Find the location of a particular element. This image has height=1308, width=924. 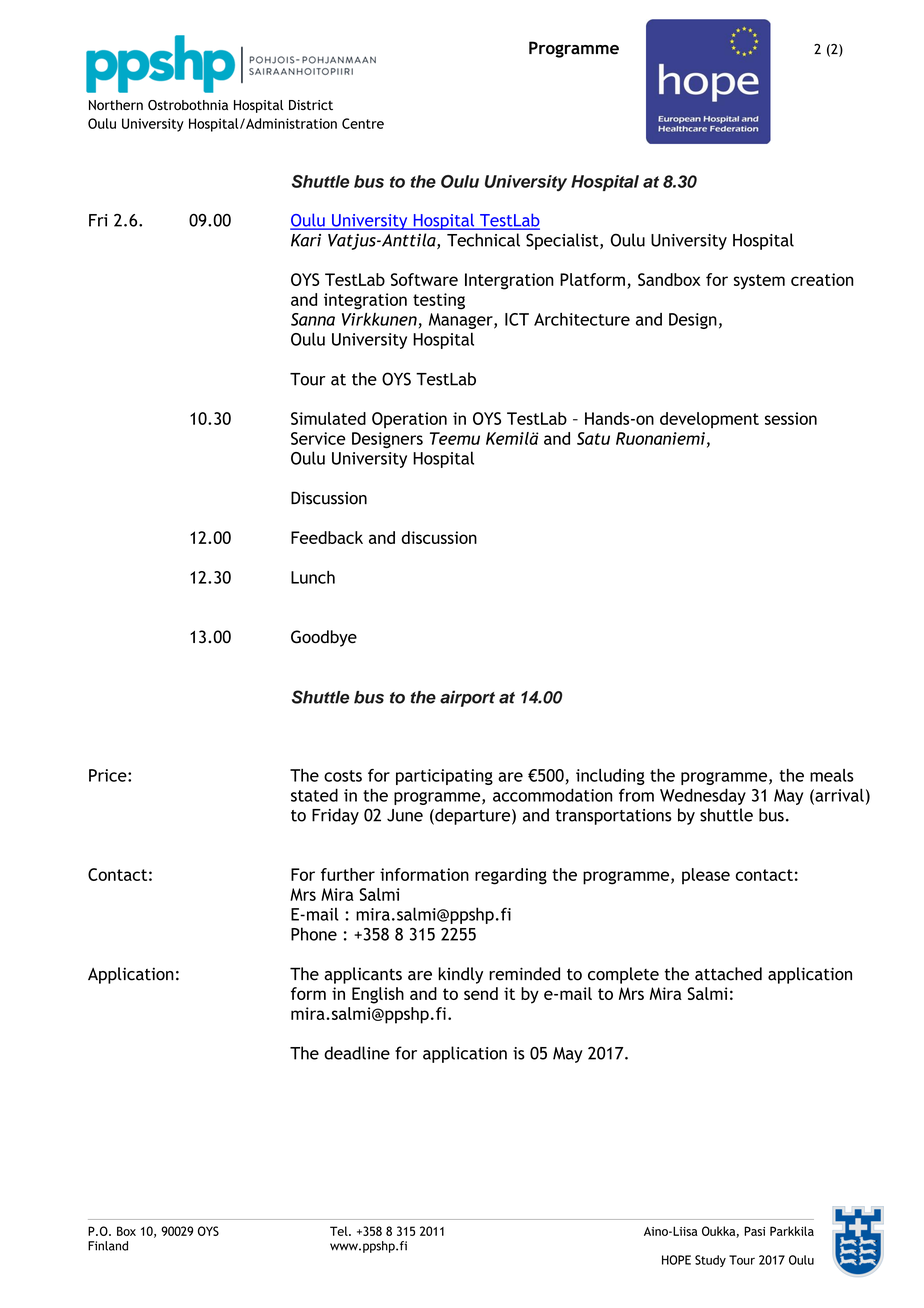

meals is located at coordinates (832, 775).
